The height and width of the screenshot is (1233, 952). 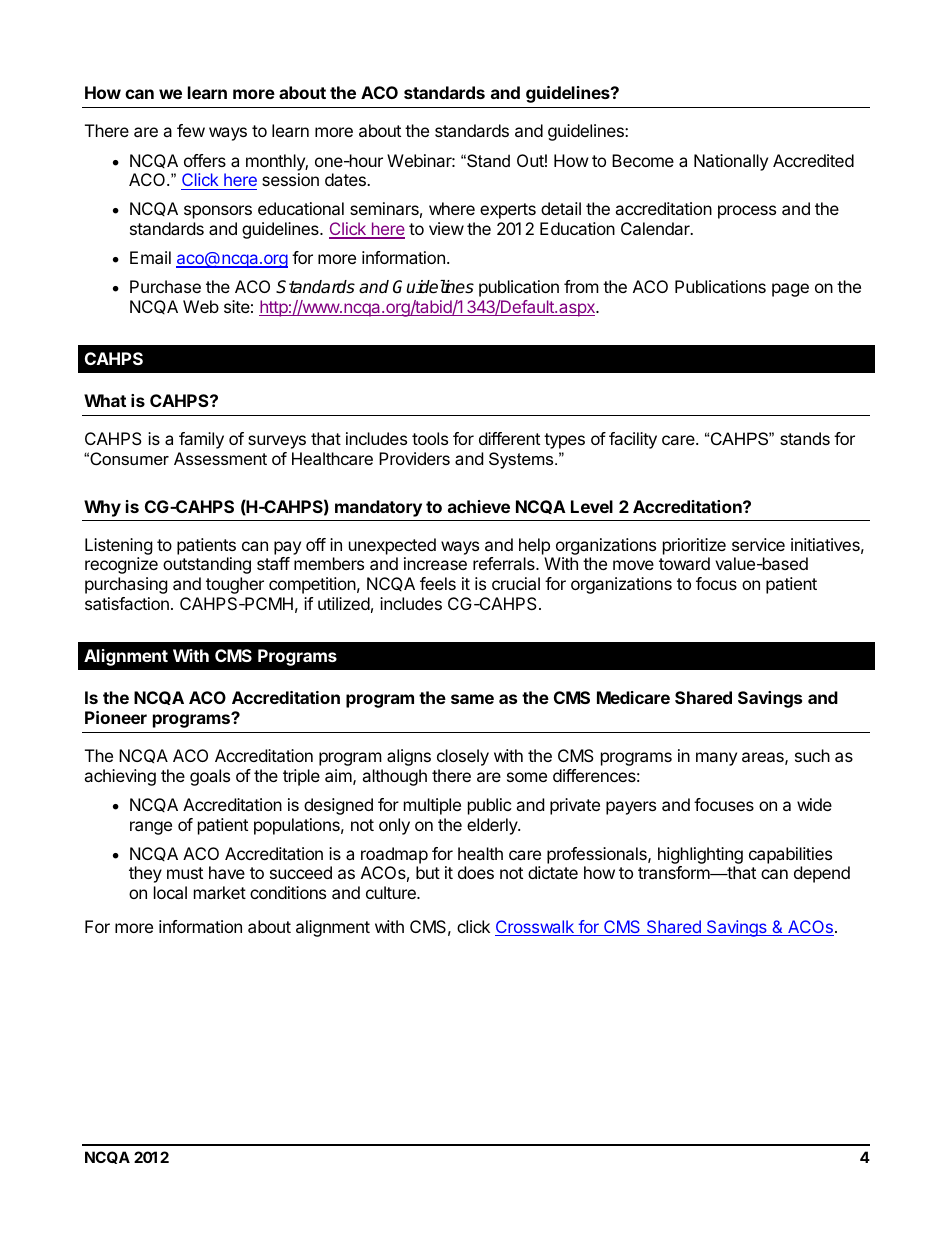 I want to click on experts, so click(x=508, y=211).
